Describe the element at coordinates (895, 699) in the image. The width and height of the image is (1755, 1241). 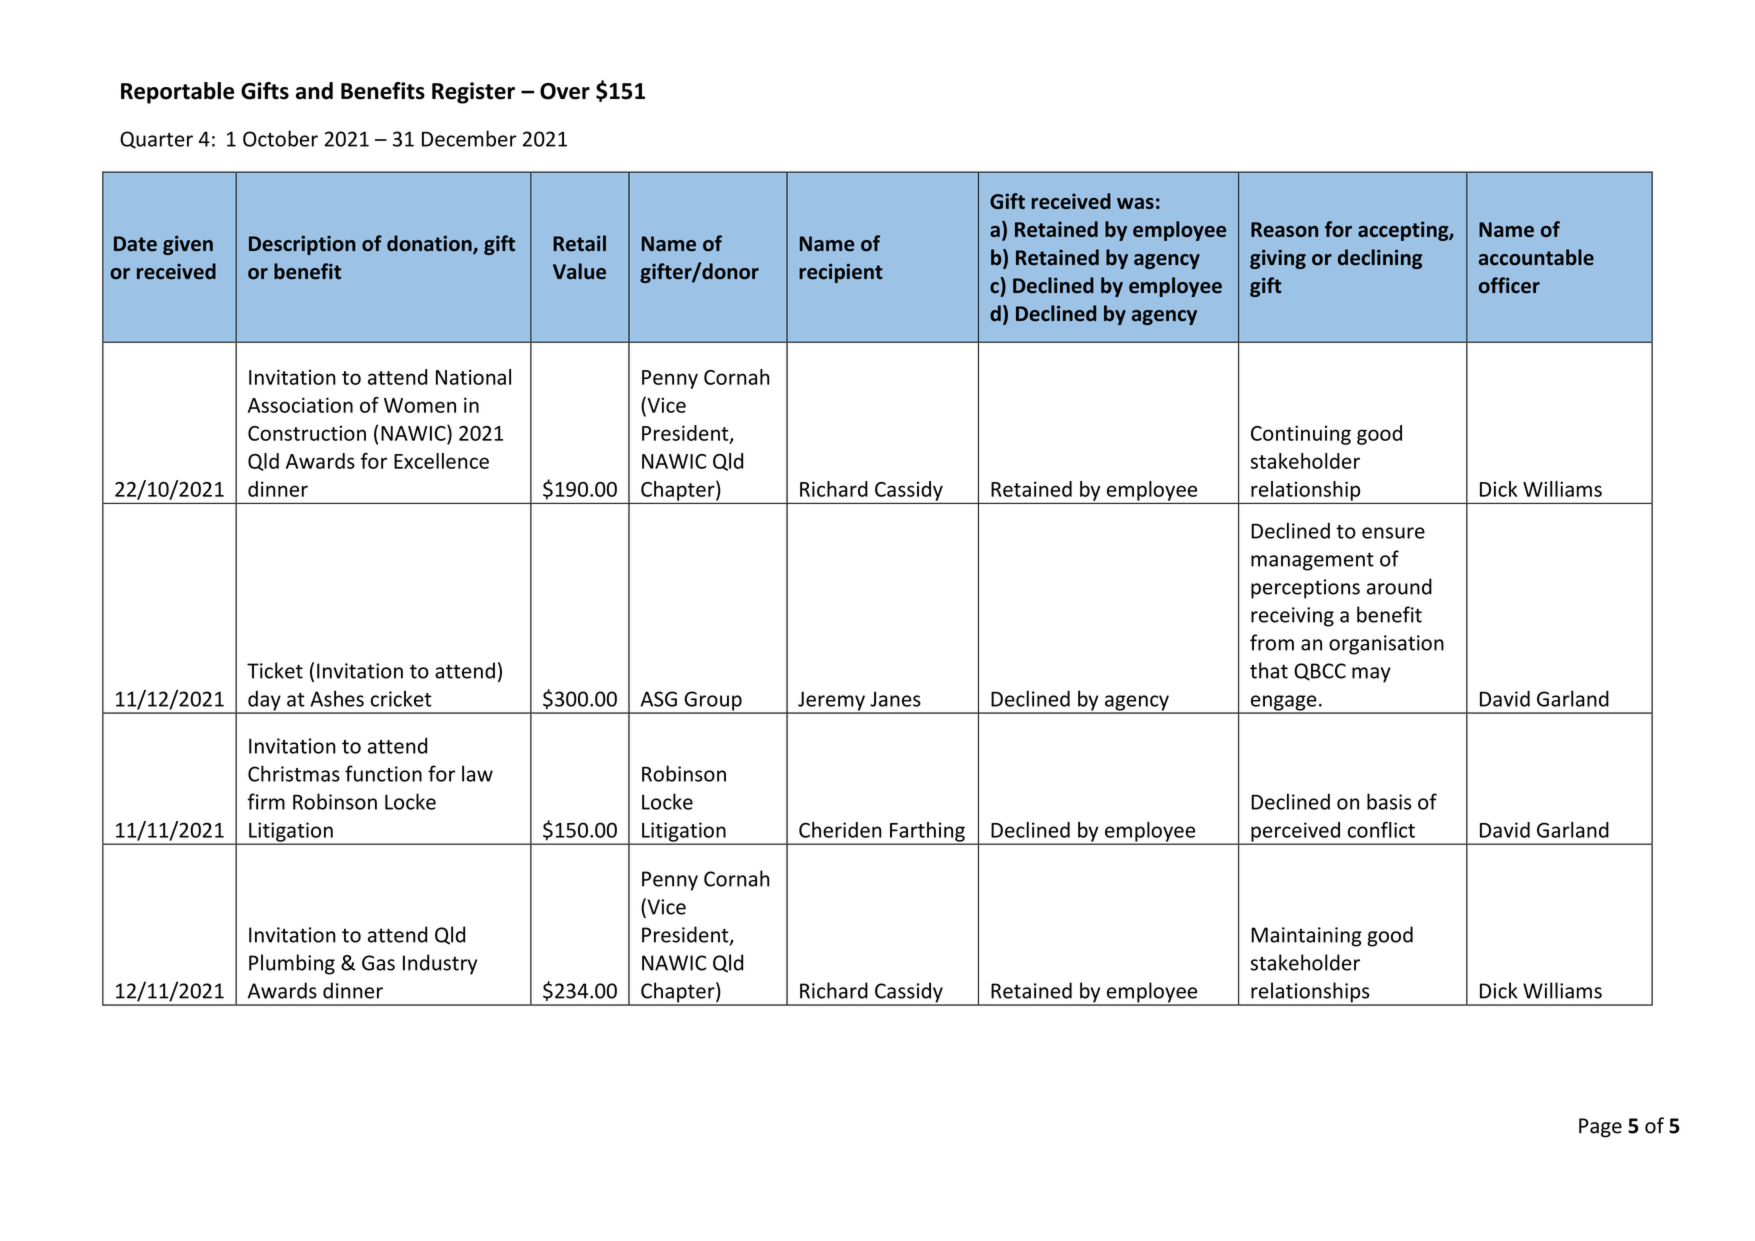
I see `Janes` at that location.
